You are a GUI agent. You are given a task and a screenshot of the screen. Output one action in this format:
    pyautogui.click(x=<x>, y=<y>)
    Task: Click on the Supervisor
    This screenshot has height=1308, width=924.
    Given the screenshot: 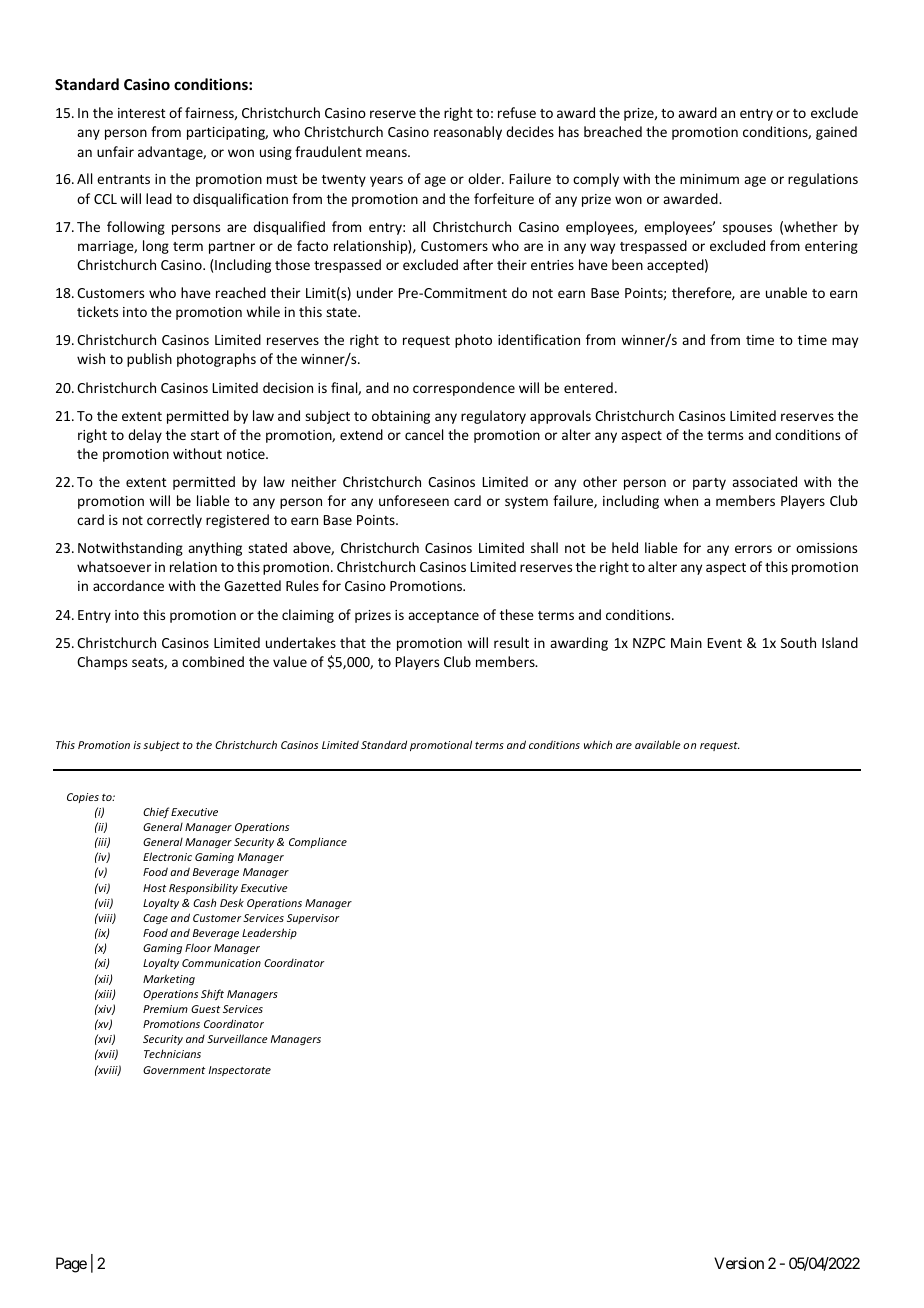 What is the action you would take?
    pyautogui.click(x=313, y=919)
